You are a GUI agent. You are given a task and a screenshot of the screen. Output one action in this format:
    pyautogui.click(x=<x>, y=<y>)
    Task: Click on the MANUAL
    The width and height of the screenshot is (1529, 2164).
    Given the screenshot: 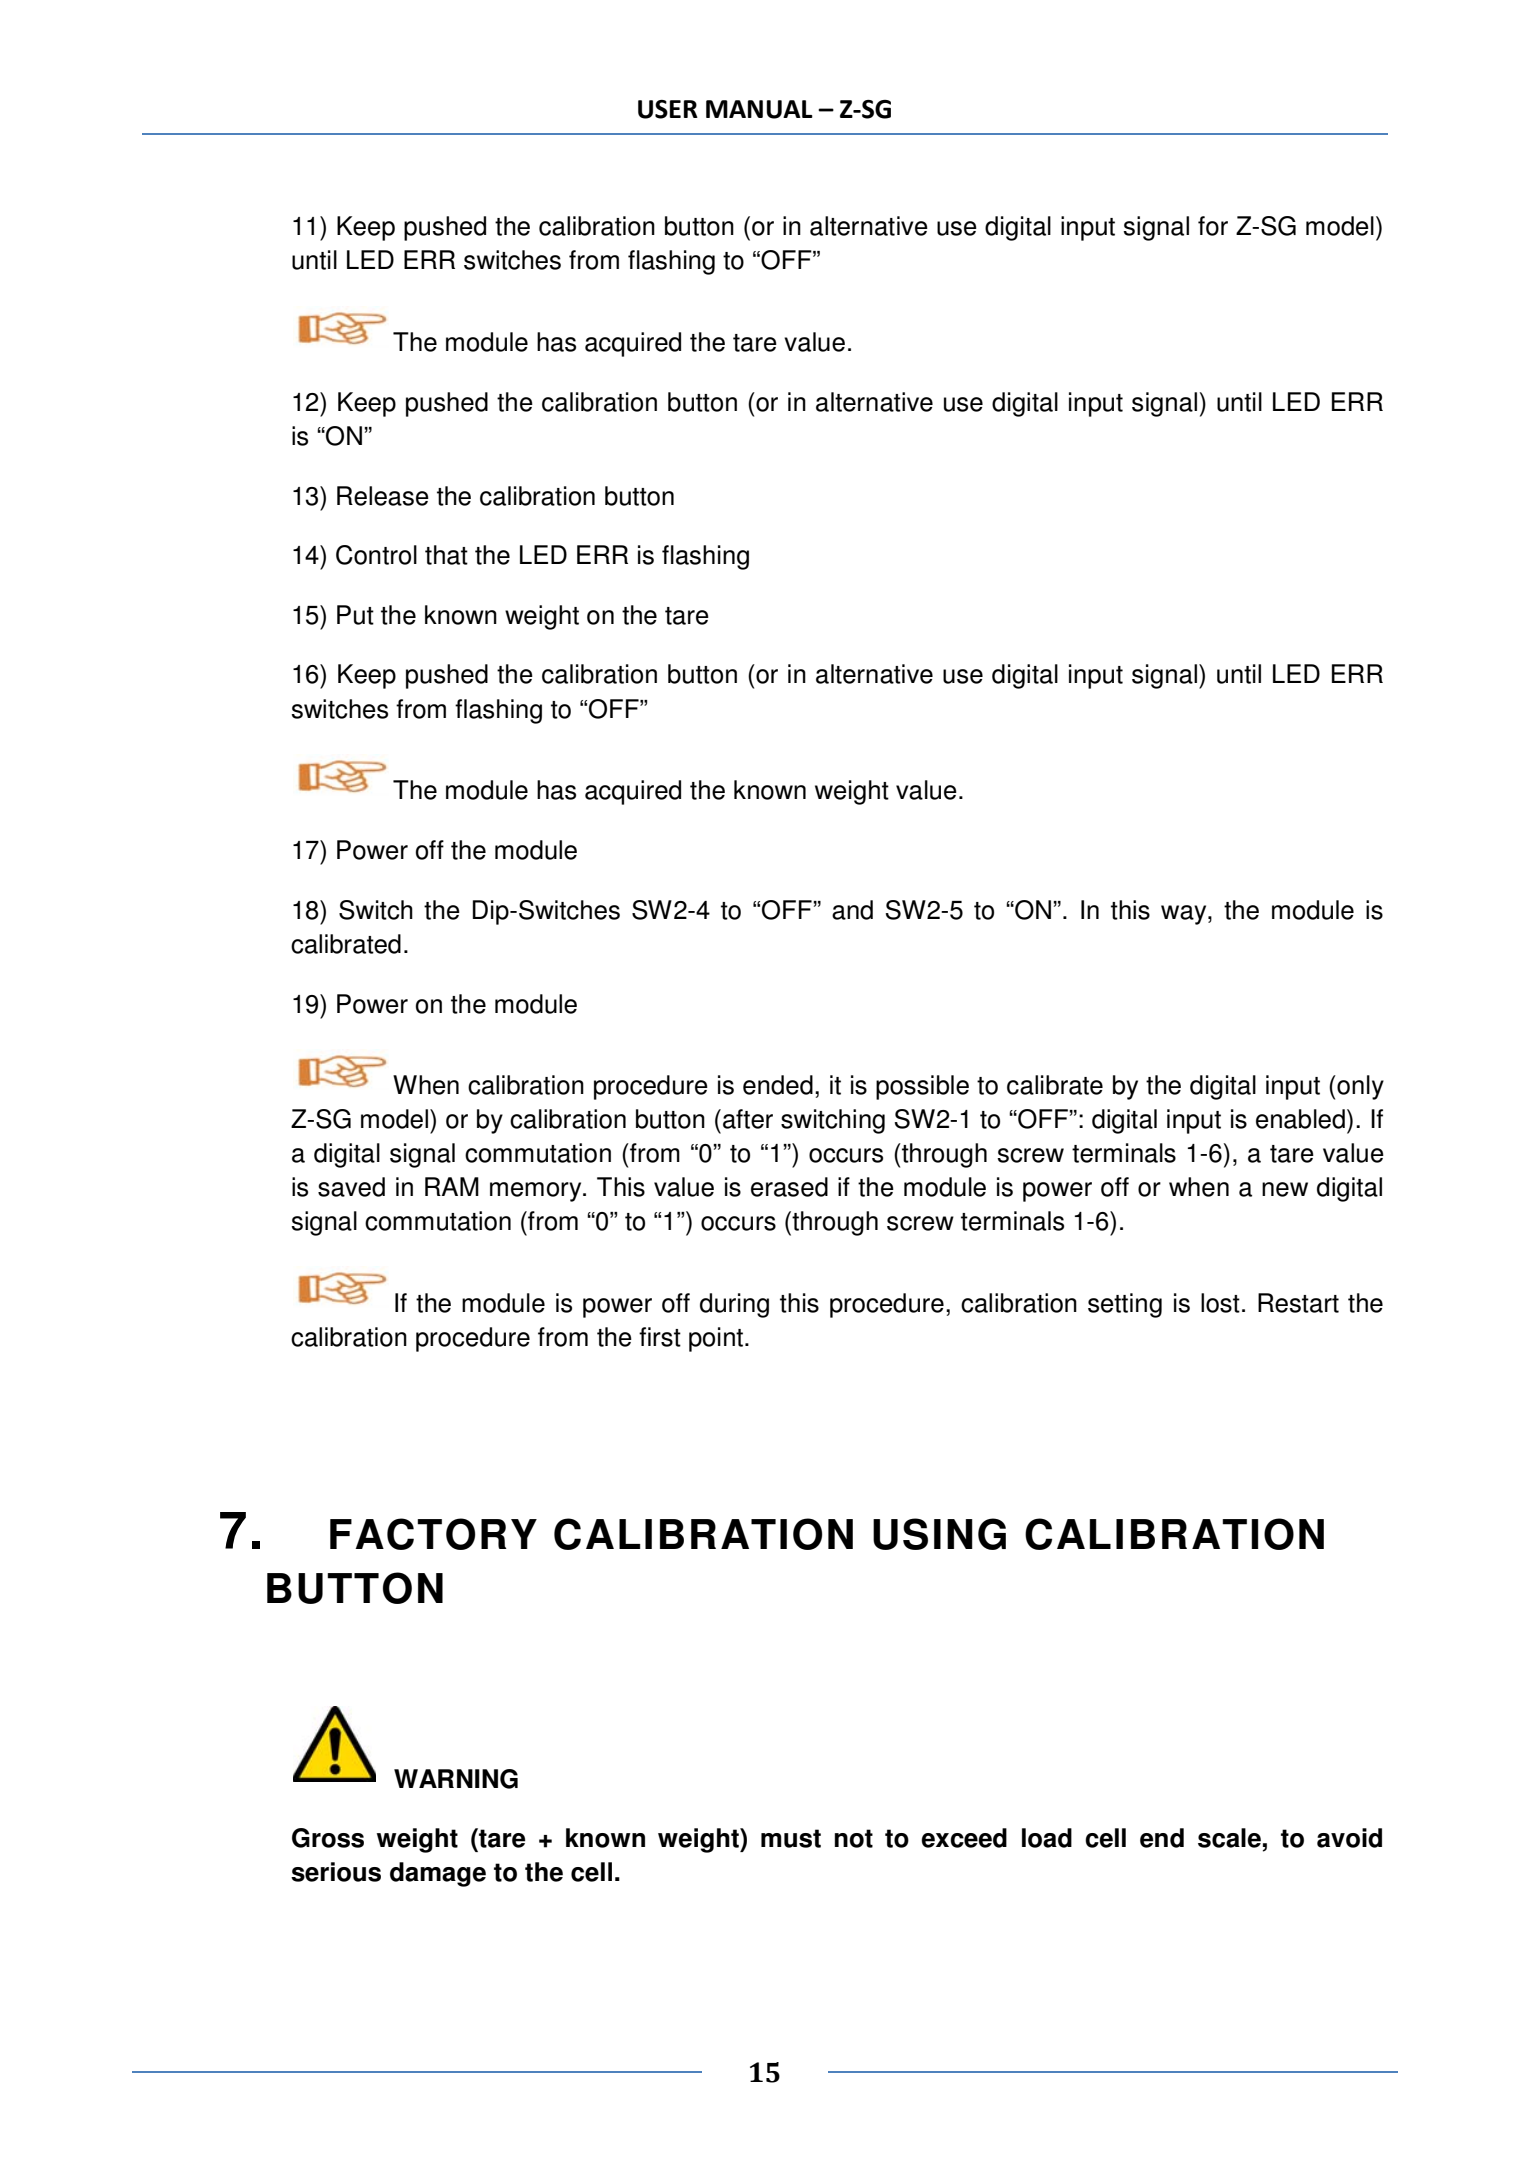 What is the action you would take?
    pyautogui.click(x=759, y=109)
